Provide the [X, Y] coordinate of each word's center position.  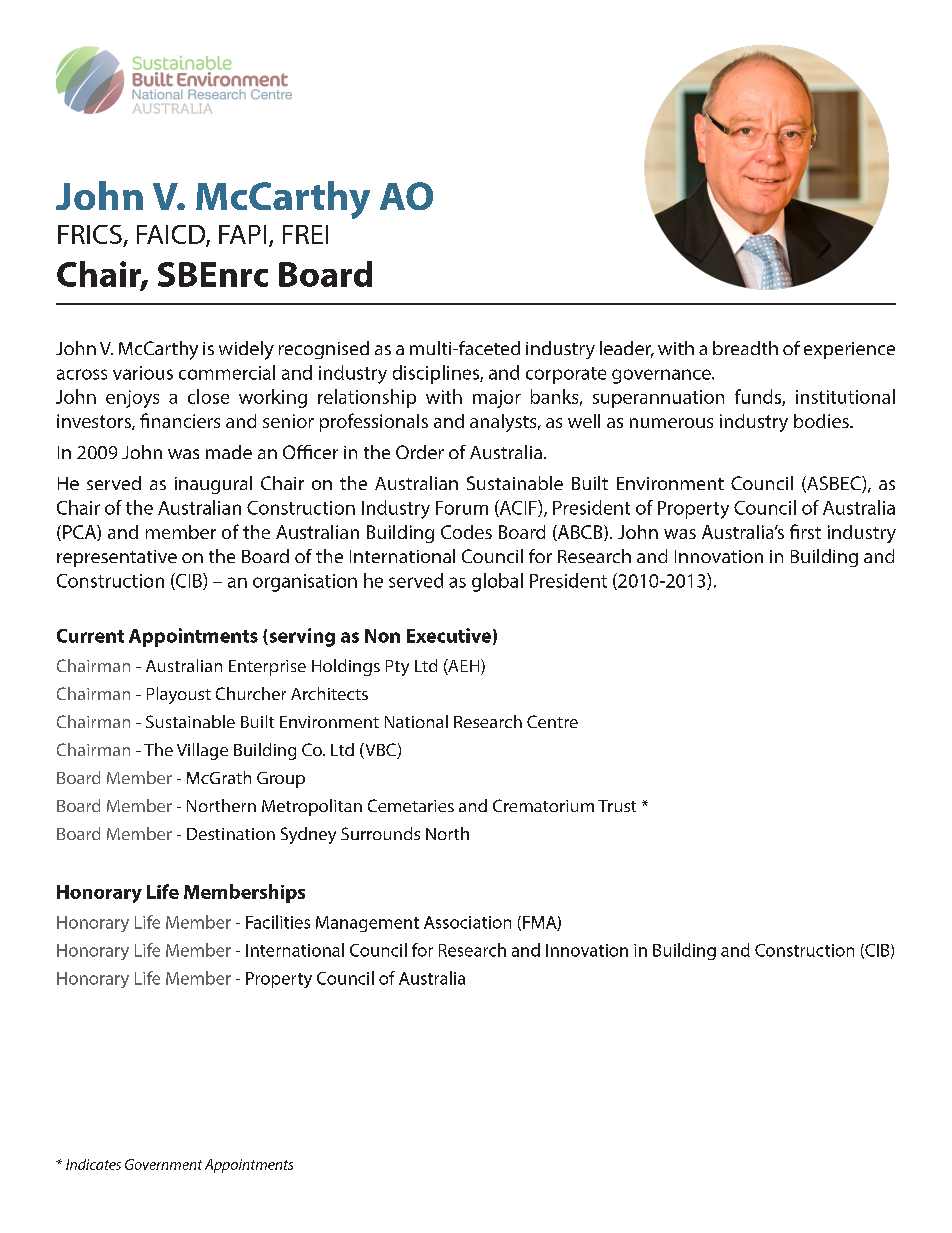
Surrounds [380, 833]
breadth [745, 348]
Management [367, 924]
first [805, 531]
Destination [231, 834]
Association [467, 922]
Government [163, 1164]
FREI [305, 234]
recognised [324, 350]
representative [117, 558]
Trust [617, 806]
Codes [466, 532]
